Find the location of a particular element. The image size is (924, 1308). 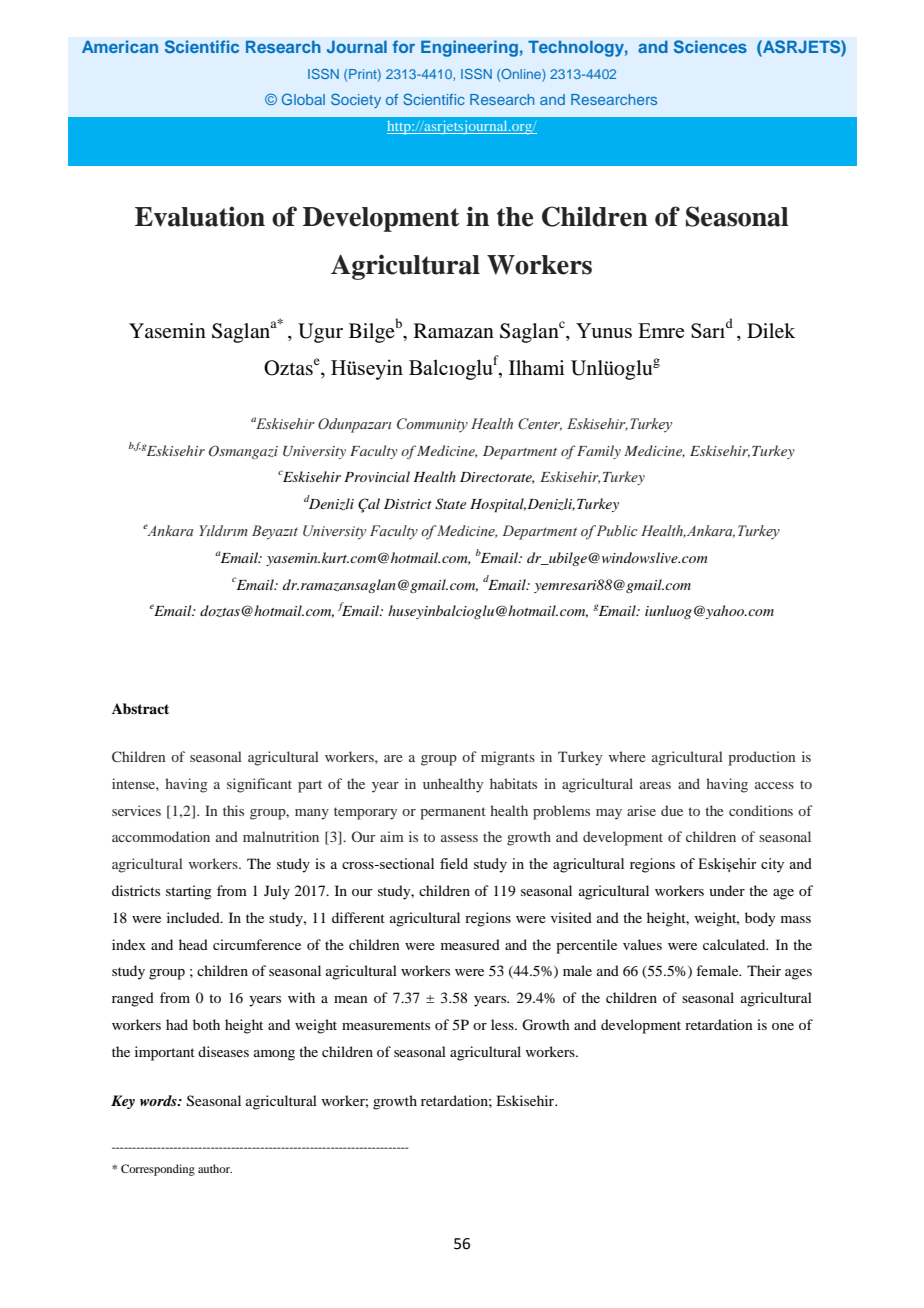

Sciences is located at coordinates (710, 47).
